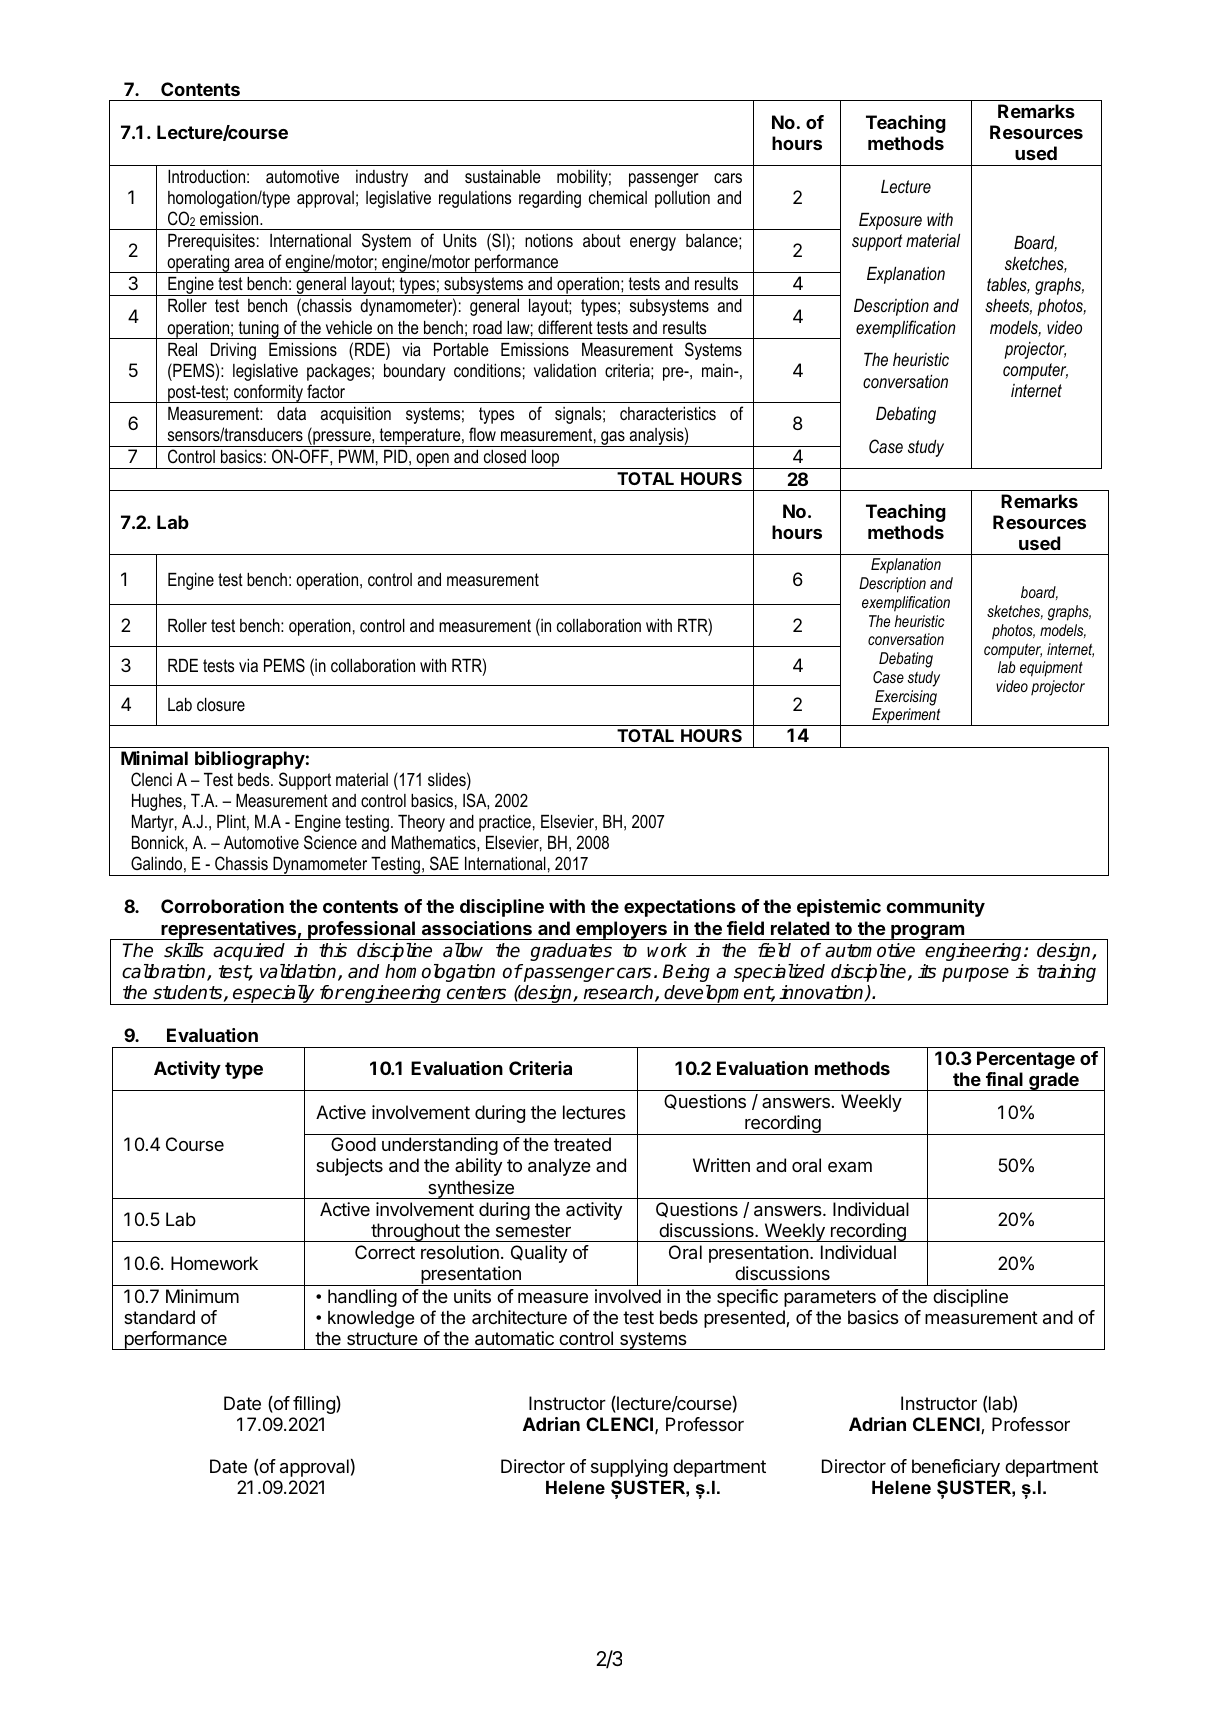  What do you see at coordinates (274, 995) in the document?
I see `especially` at bounding box center [274, 995].
